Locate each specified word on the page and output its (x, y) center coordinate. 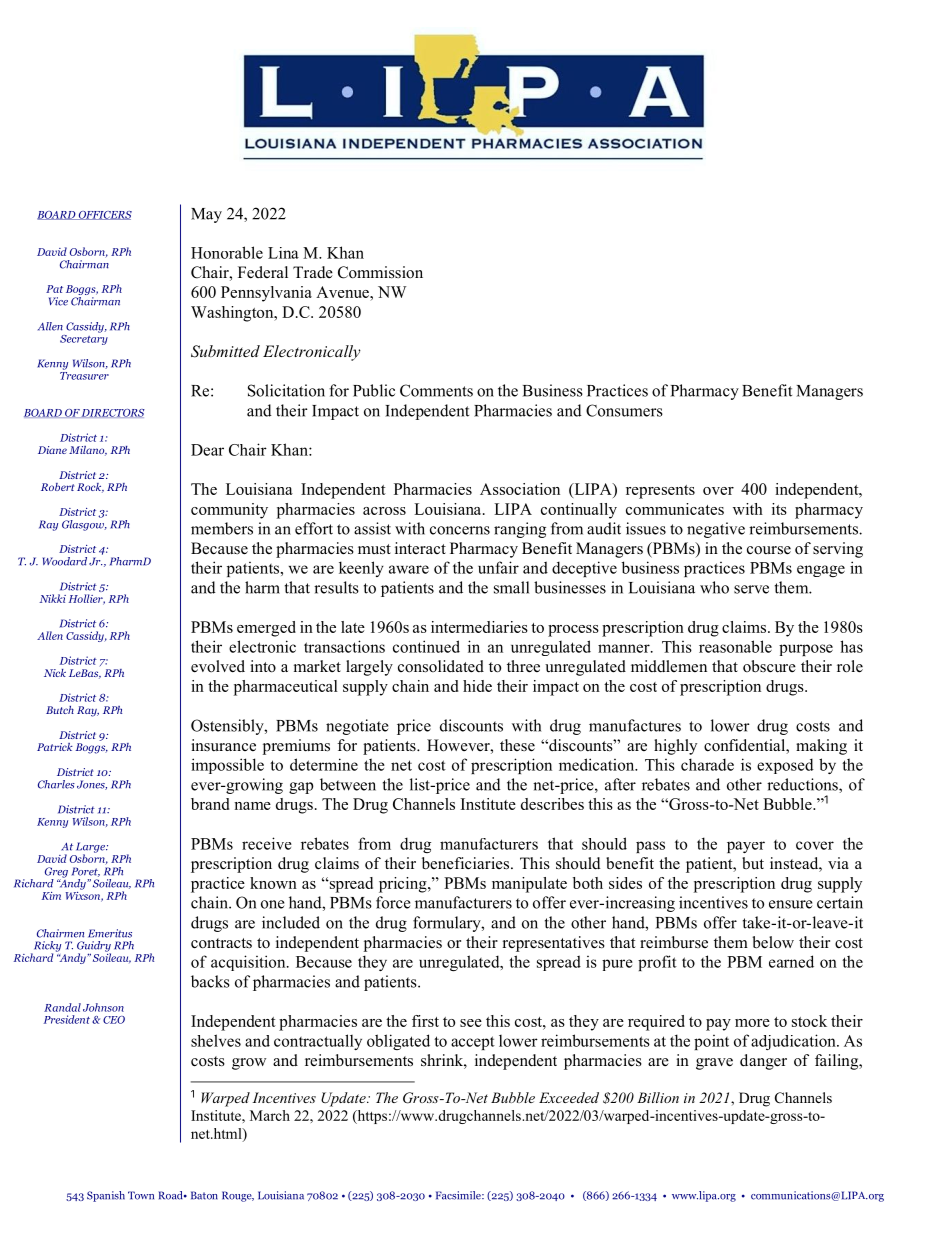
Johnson (103, 1007)
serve (751, 589)
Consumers (624, 410)
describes (552, 804)
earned (791, 961)
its (779, 509)
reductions (803, 785)
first (425, 1021)
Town (141, 1195)
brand (210, 804)
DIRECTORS (112, 413)
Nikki (52, 598)
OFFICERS (104, 215)
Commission (380, 272)
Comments (436, 390)
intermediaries (479, 627)
